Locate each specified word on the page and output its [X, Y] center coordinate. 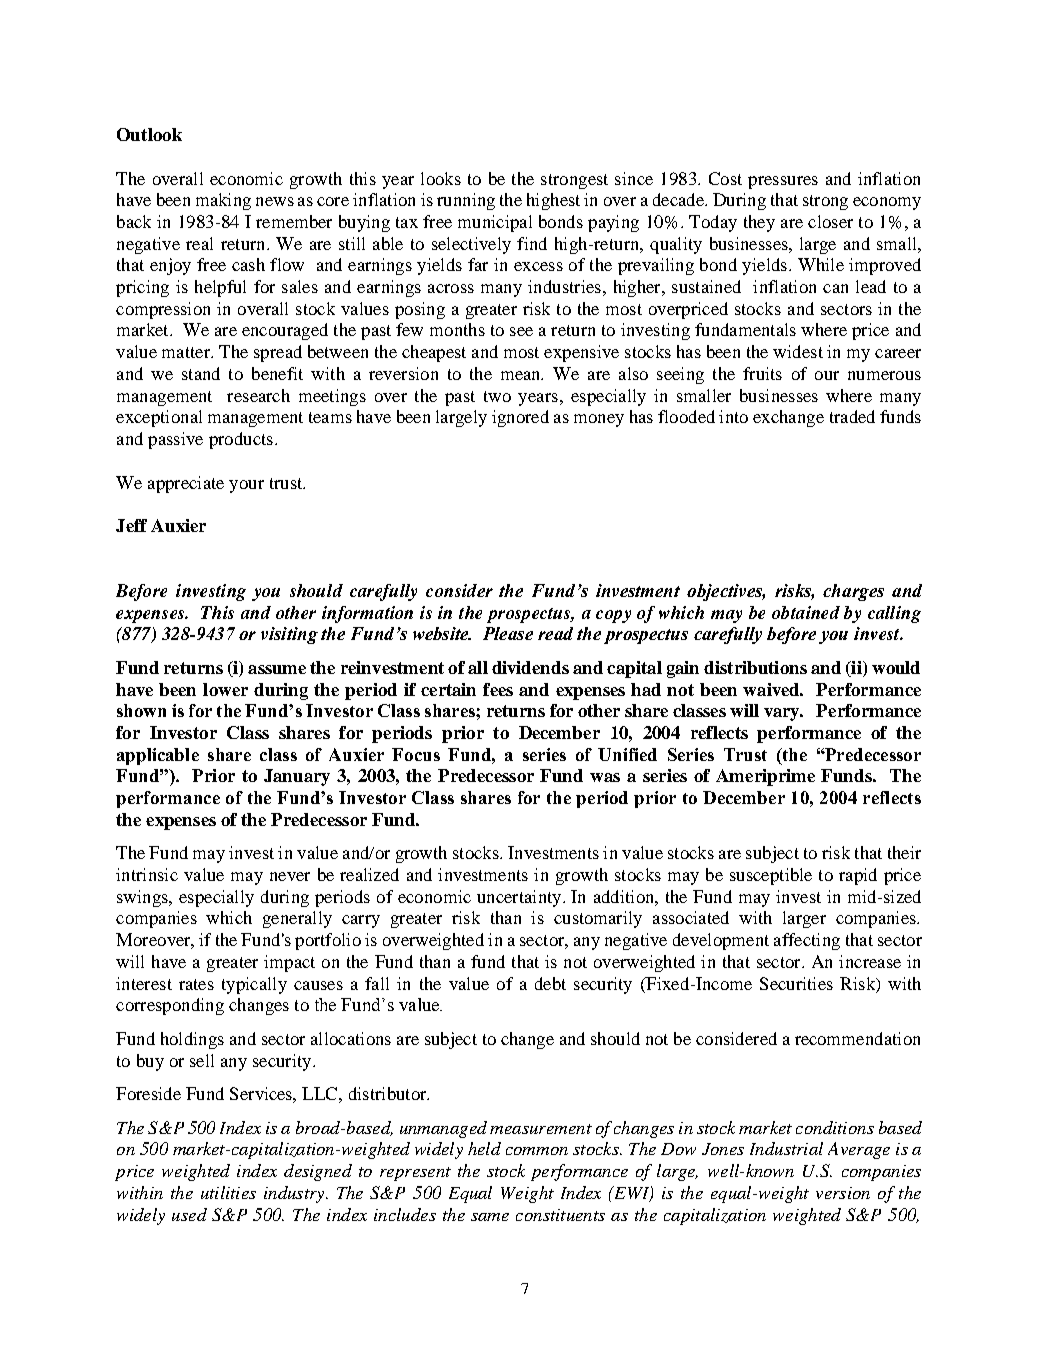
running [466, 201]
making [223, 201]
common [537, 1151]
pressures [783, 182]
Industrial [786, 1148]
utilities [228, 1192]
